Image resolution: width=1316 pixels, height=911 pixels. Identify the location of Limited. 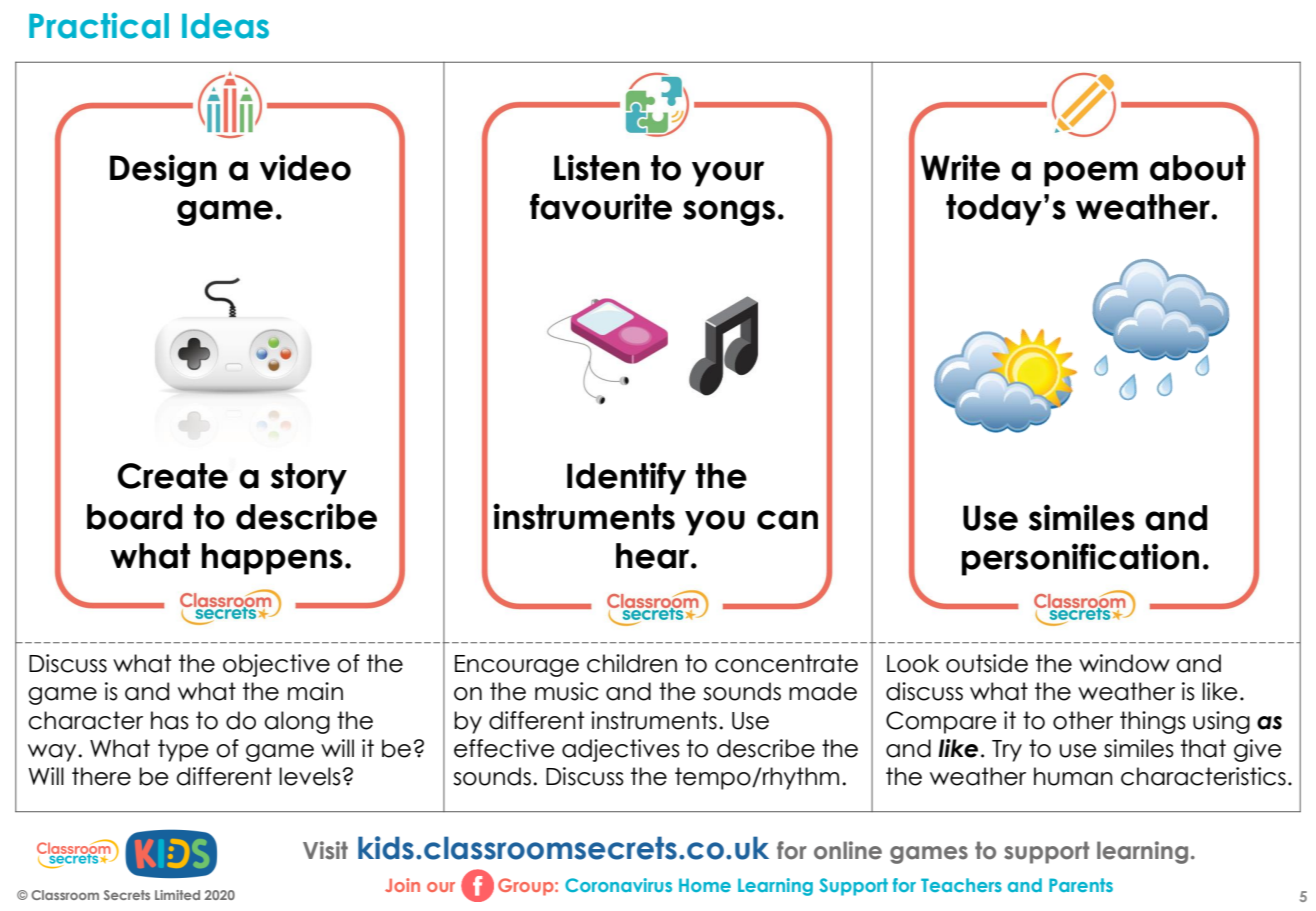
(177, 895).
